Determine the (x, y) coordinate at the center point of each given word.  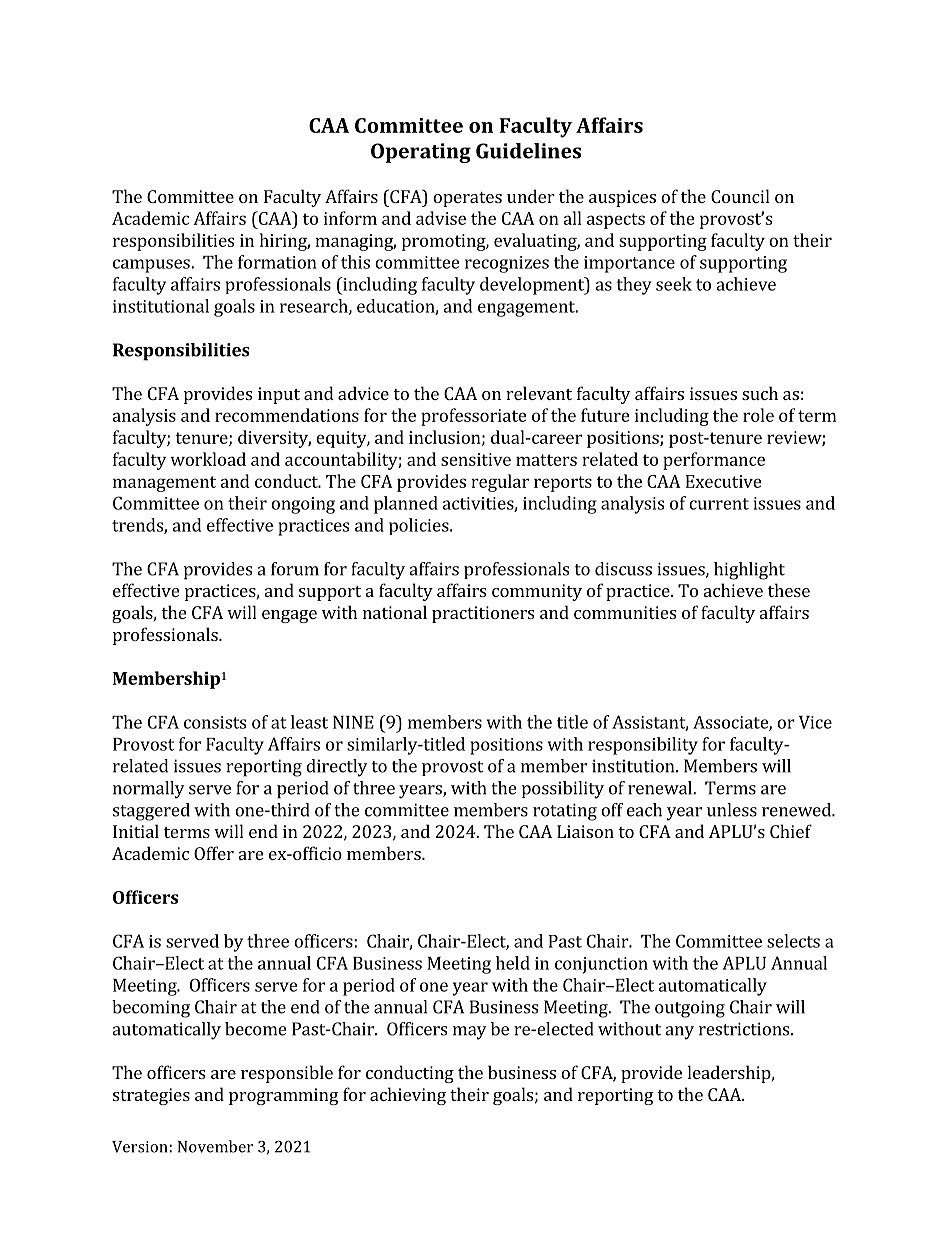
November (215, 1146)
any (679, 1033)
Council (740, 196)
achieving (408, 1096)
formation (277, 262)
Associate (731, 723)
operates (467, 199)
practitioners (483, 614)
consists (215, 722)
